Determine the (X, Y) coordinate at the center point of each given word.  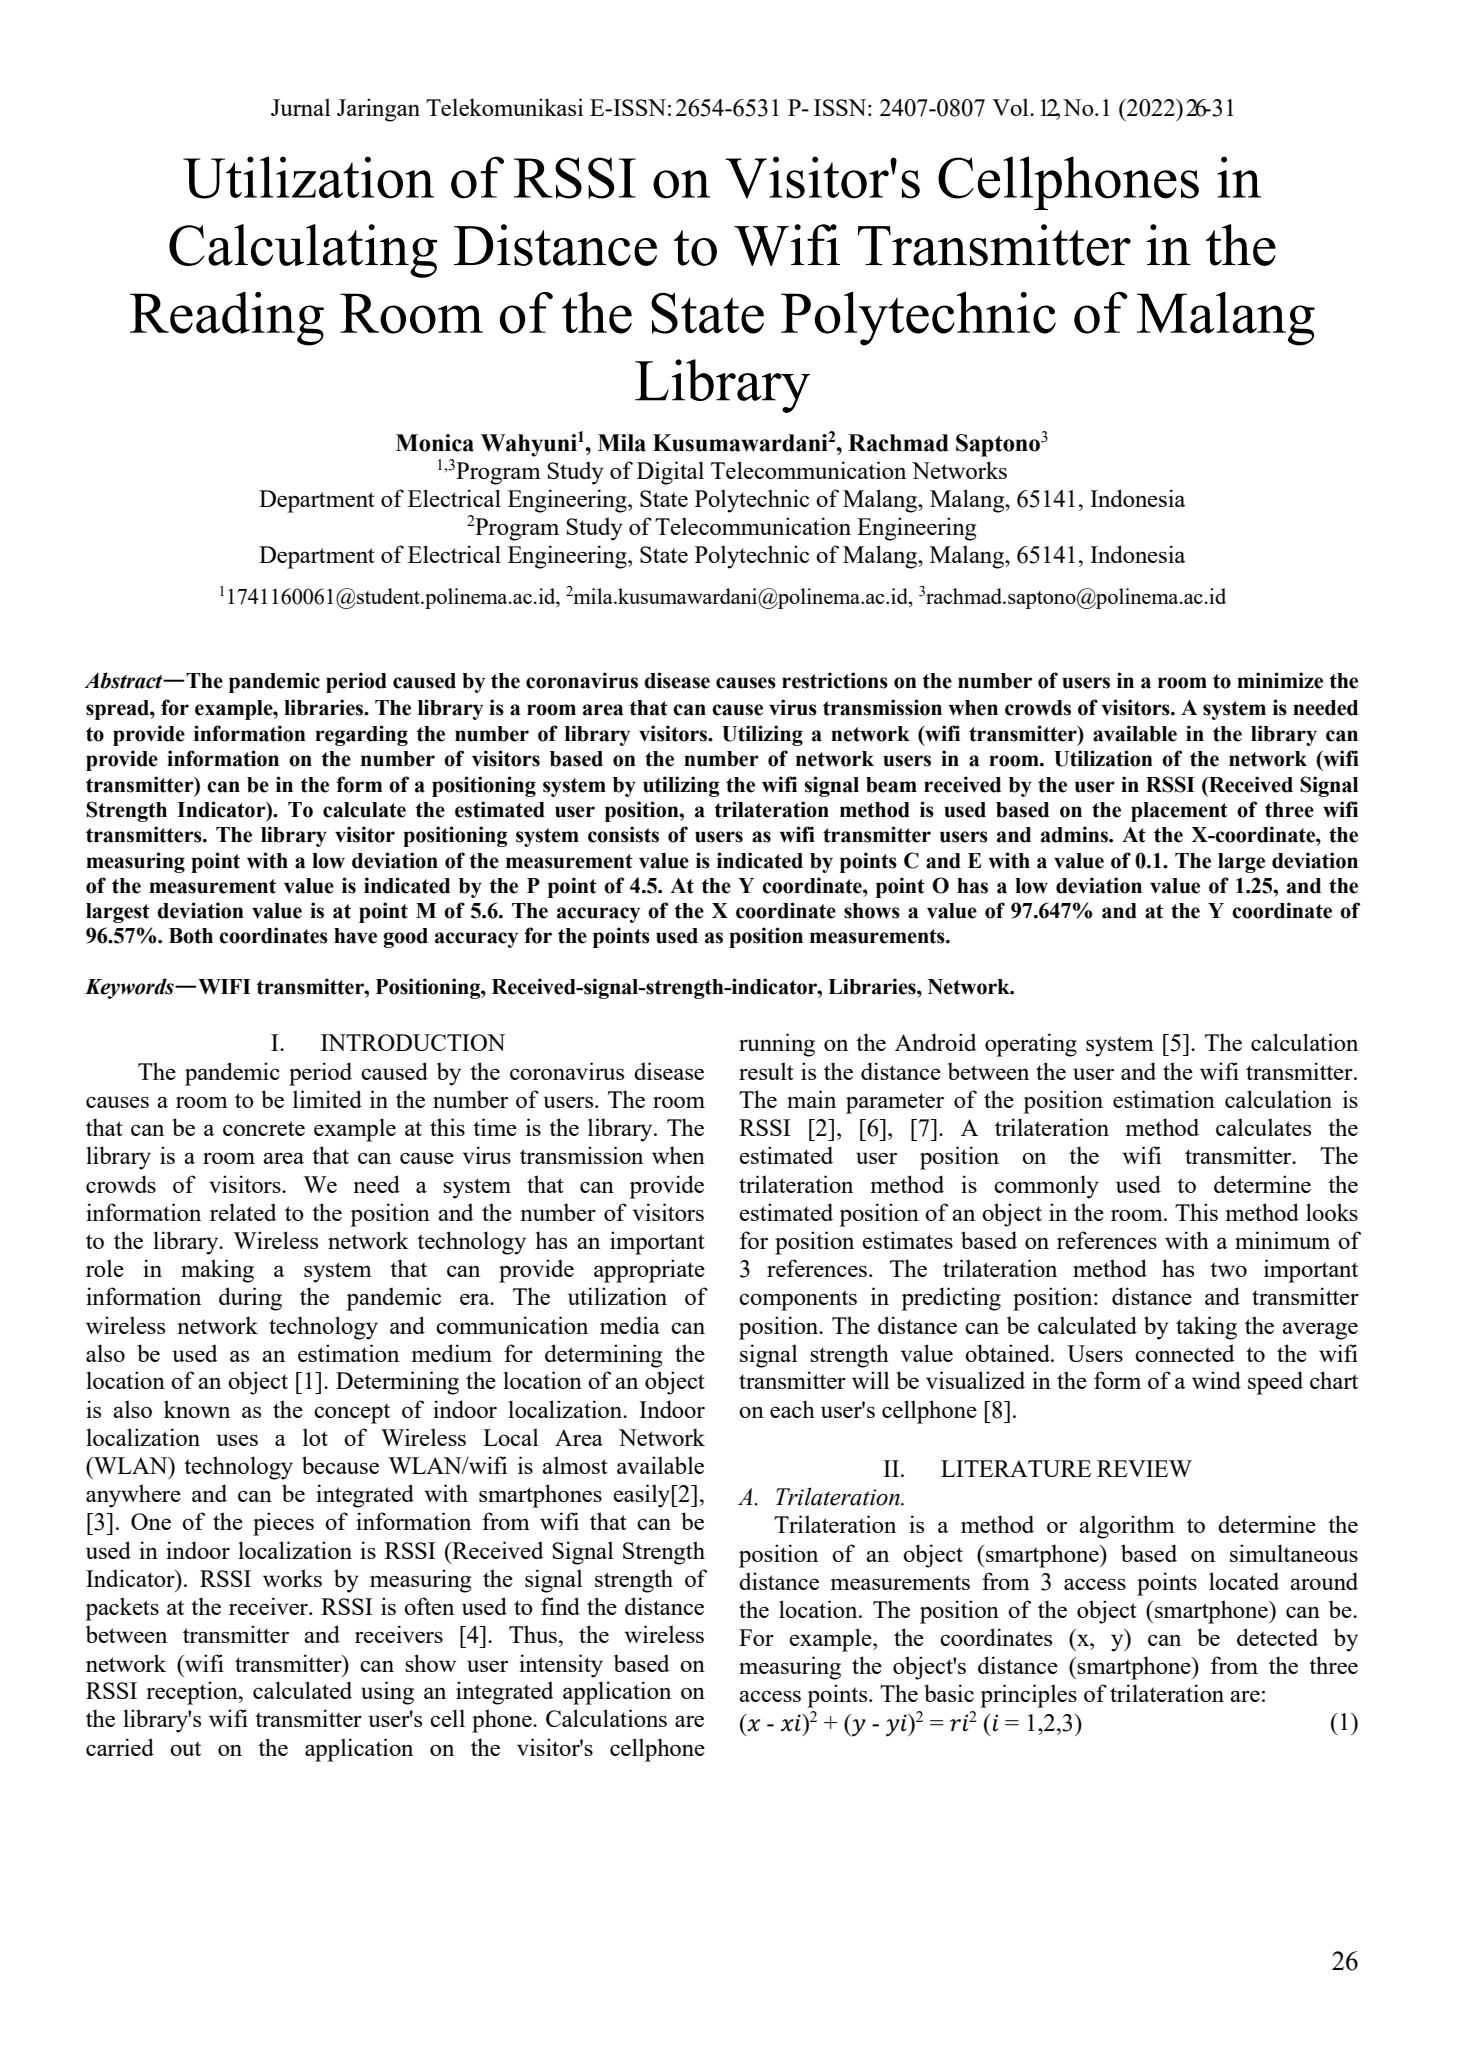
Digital (670, 473)
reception (193, 1693)
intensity (561, 1666)
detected (1277, 1637)
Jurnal (301, 107)
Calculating (303, 251)
